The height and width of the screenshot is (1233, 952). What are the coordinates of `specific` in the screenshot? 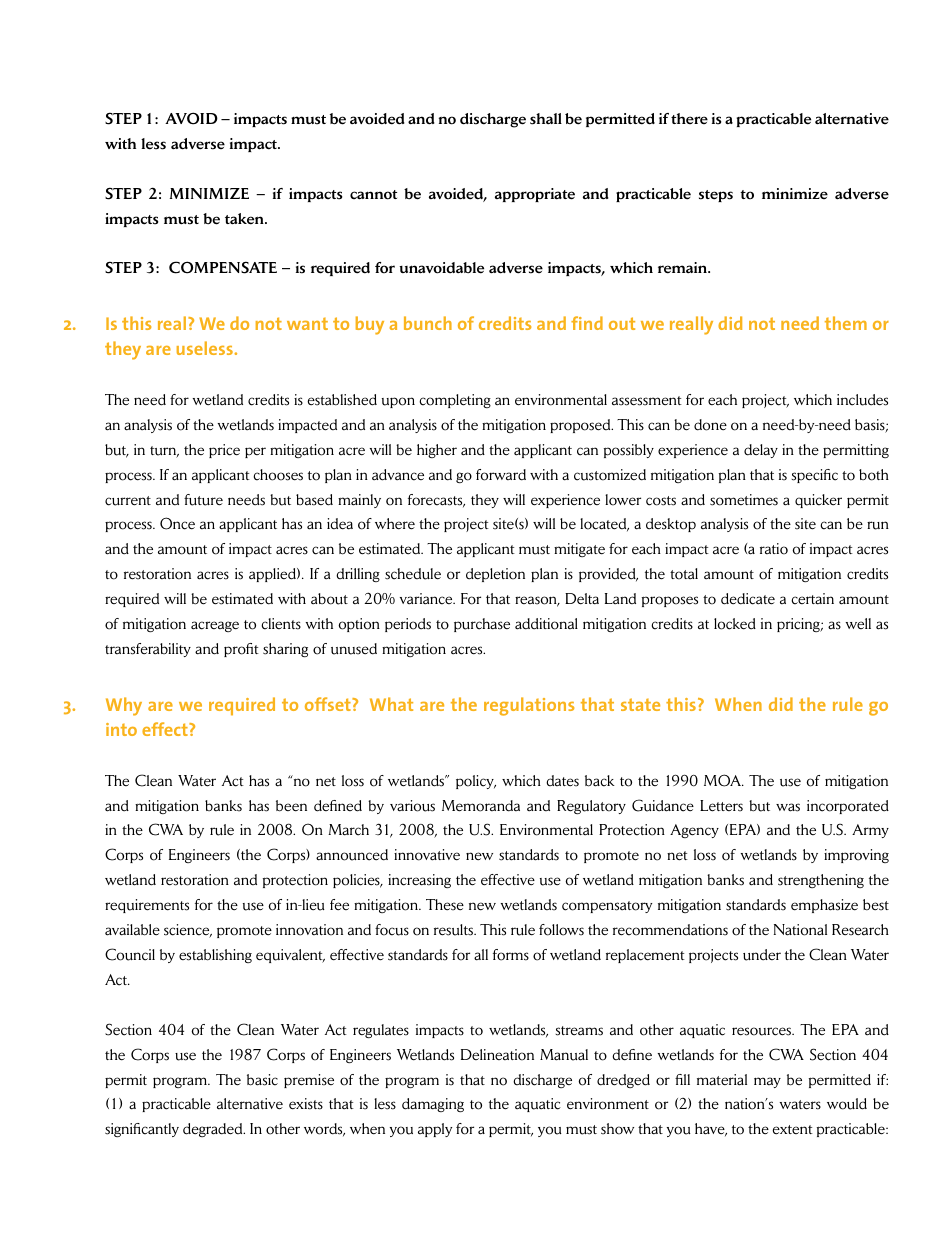 It's located at (815, 476).
